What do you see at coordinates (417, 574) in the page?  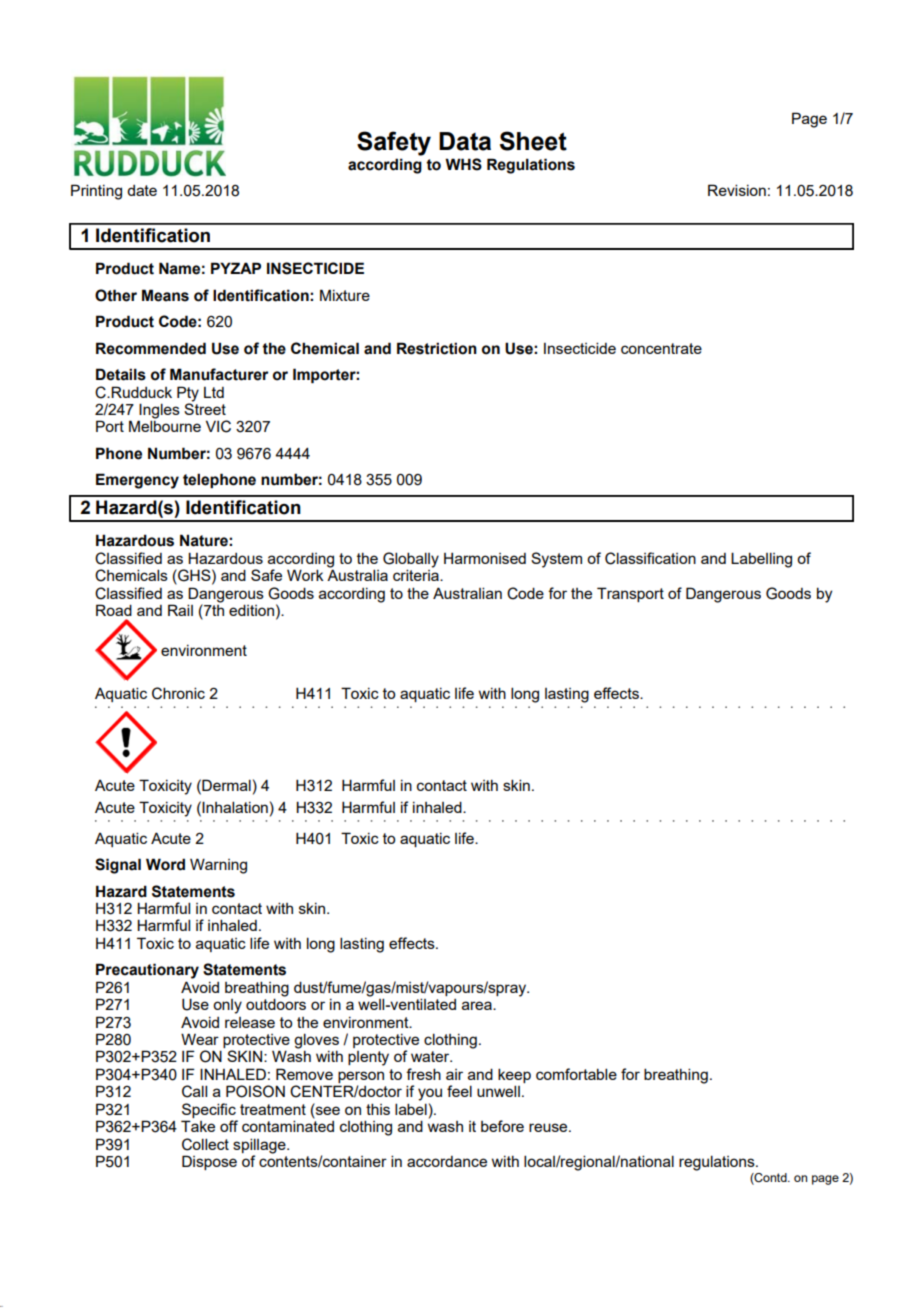 I see `criteria` at bounding box center [417, 574].
